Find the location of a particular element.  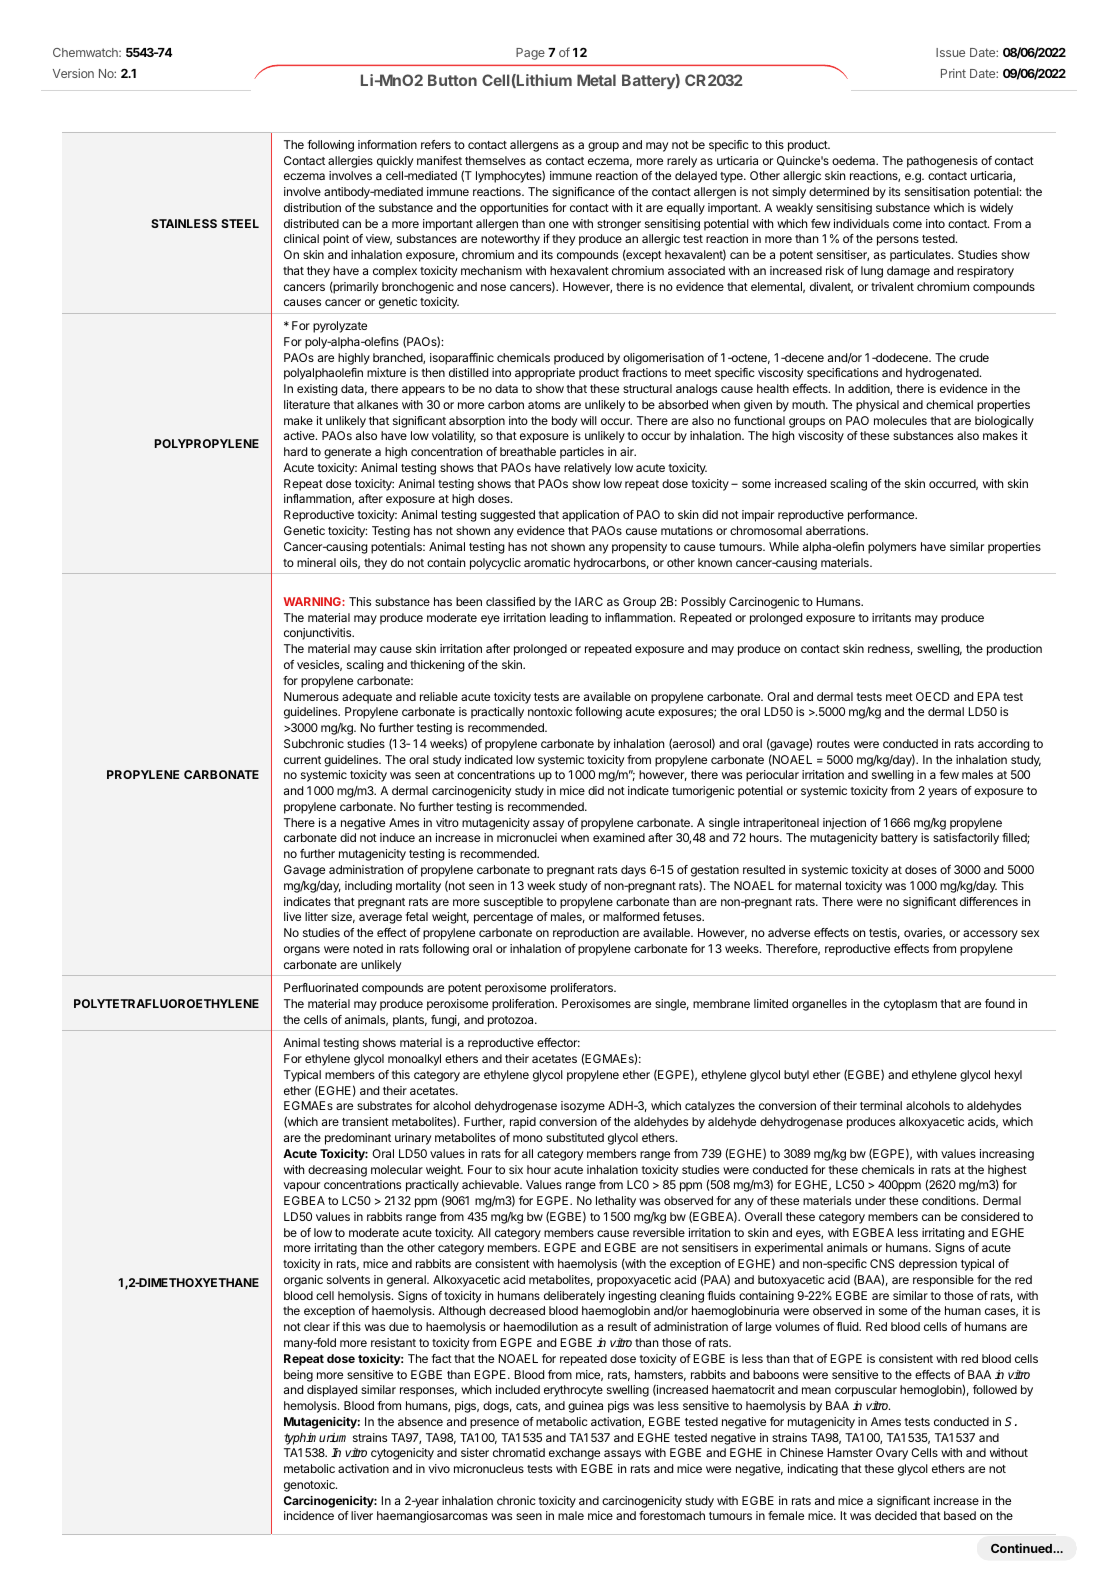

incidence is located at coordinates (309, 1515).
